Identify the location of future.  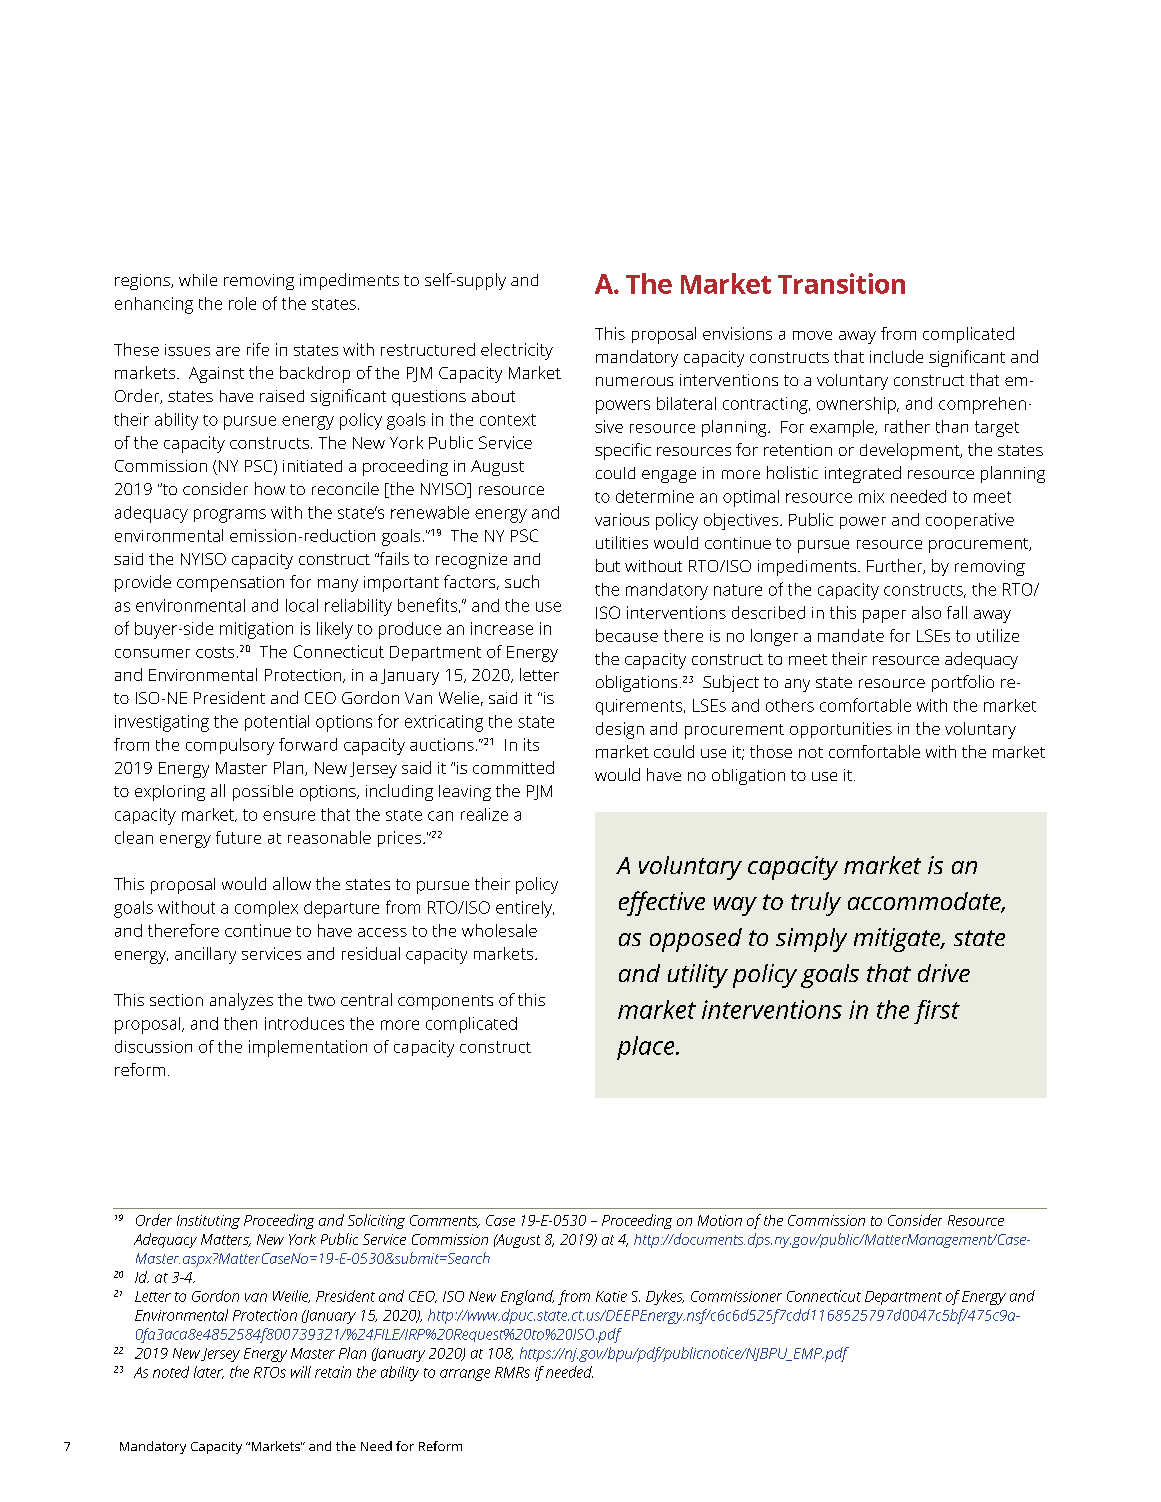
(238, 837).
